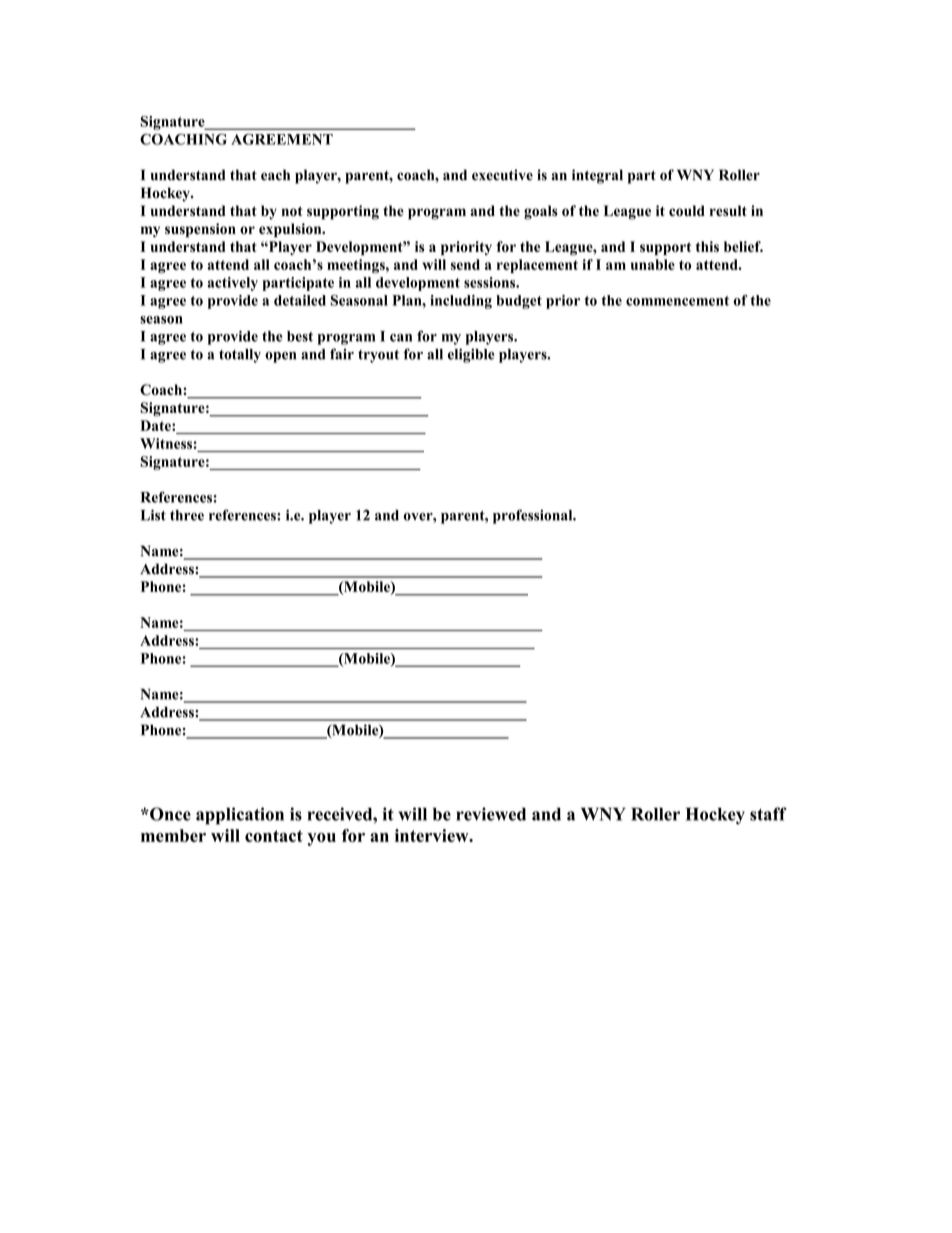  I want to click on executive, so click(502, 175).
